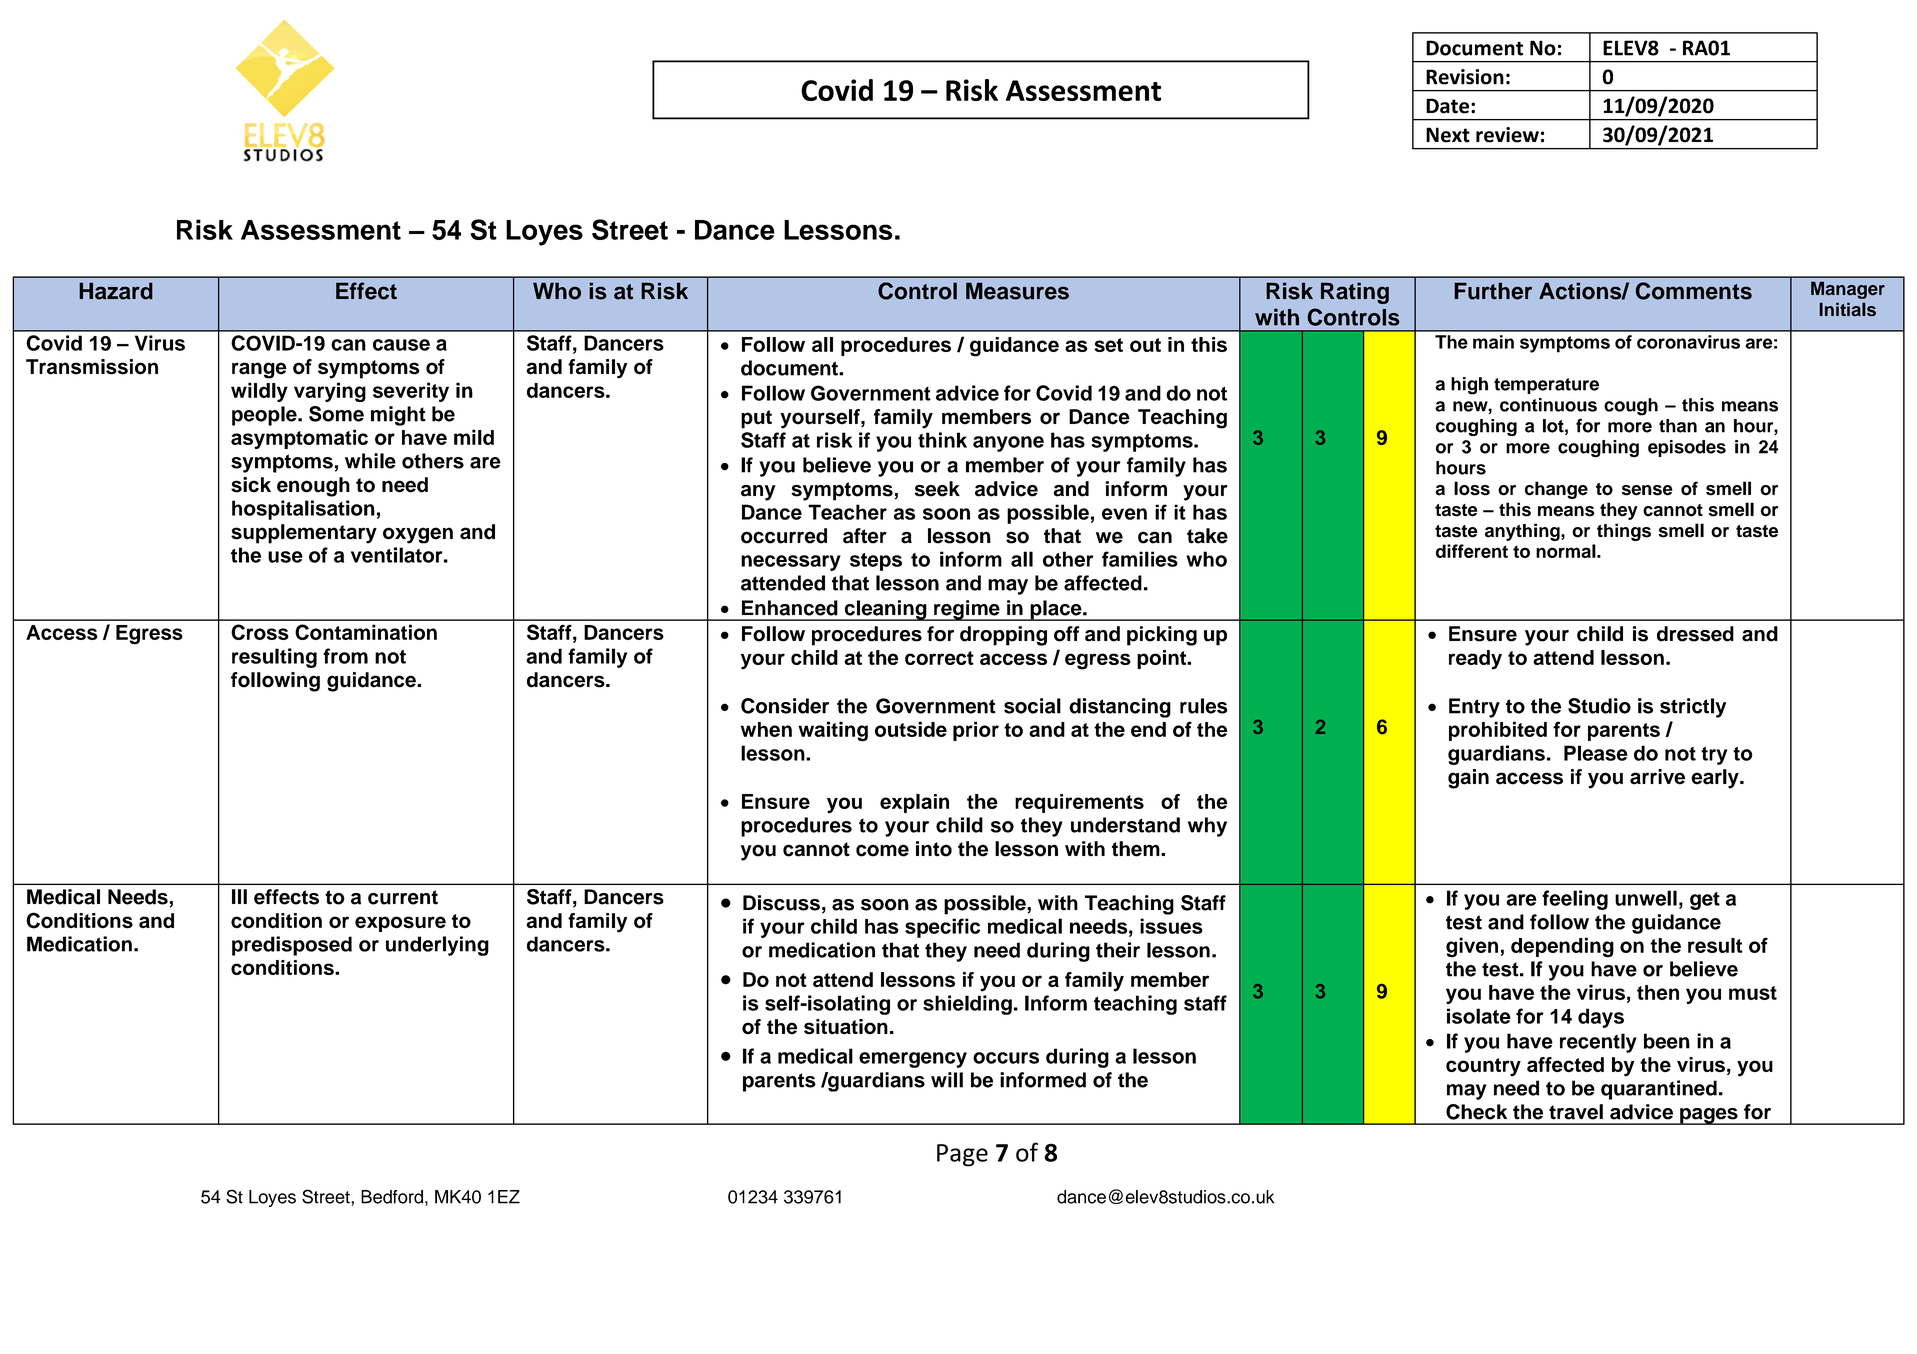 This document has height=1354, width=1917. What do you see at coordinates (392, 1197) in the document?
I see `Bedford` at bounding box center [392, 1197].
